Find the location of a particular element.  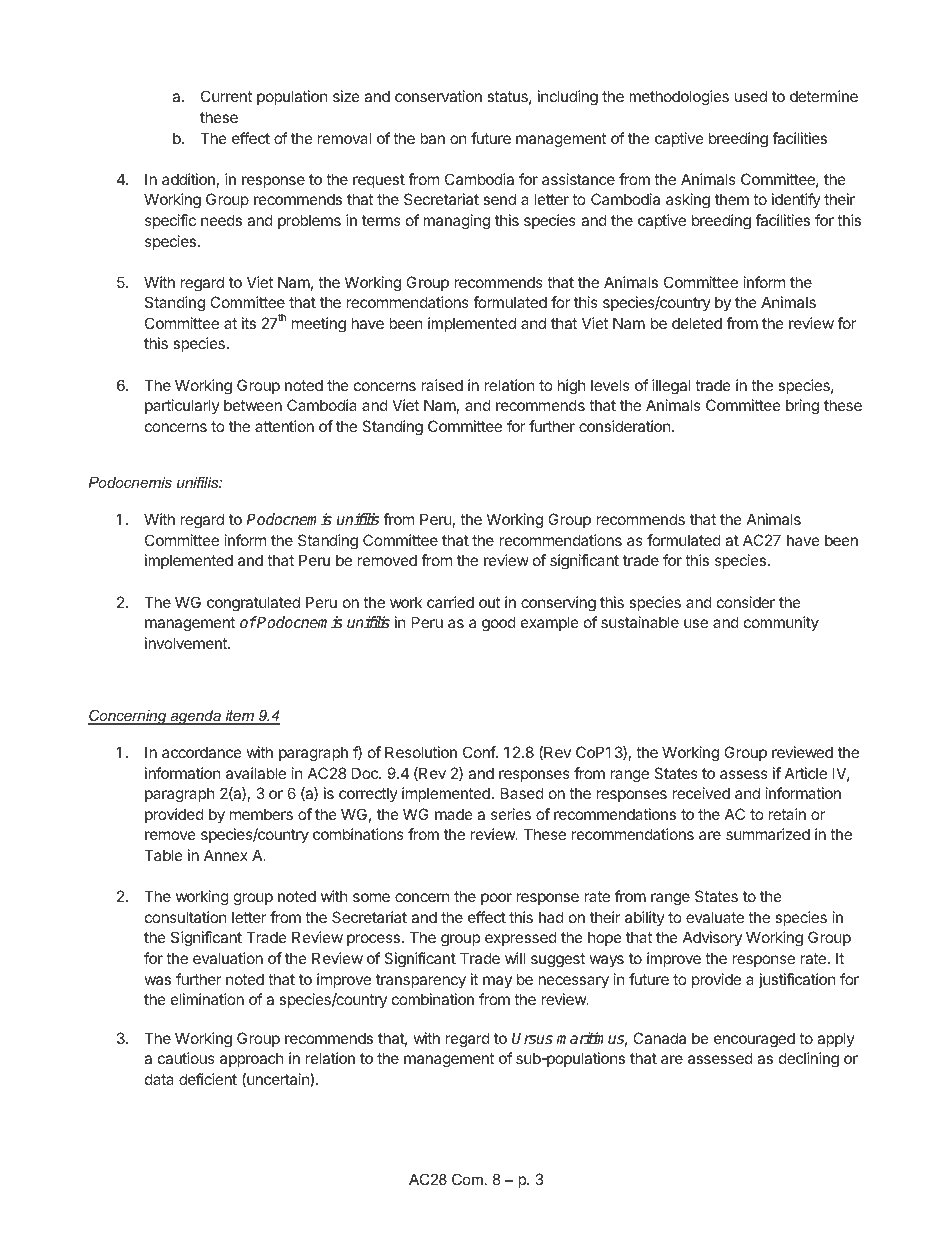

raised is located at coordinates (442, 385).
